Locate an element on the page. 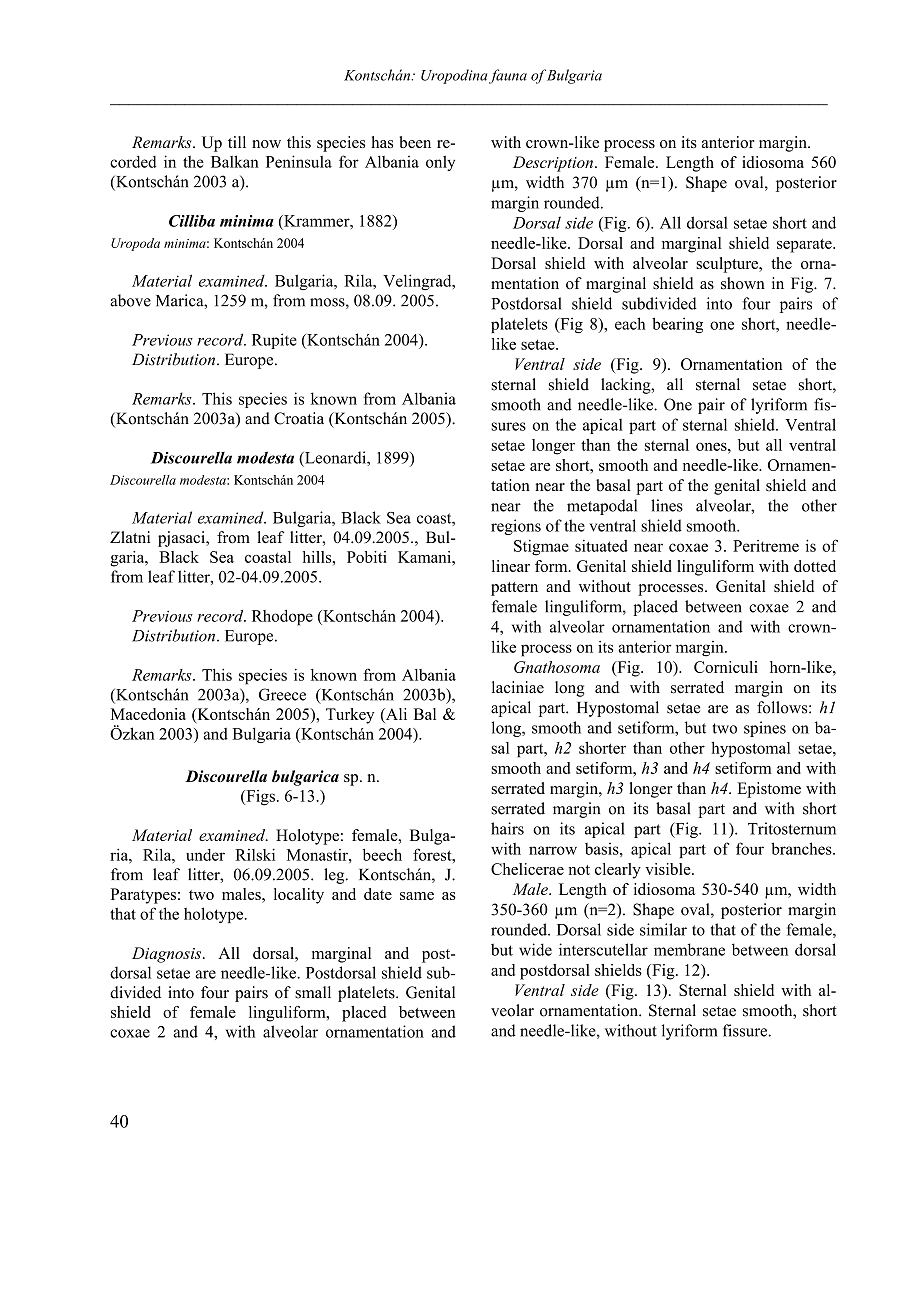  each is located at coordinates (630, 323).
